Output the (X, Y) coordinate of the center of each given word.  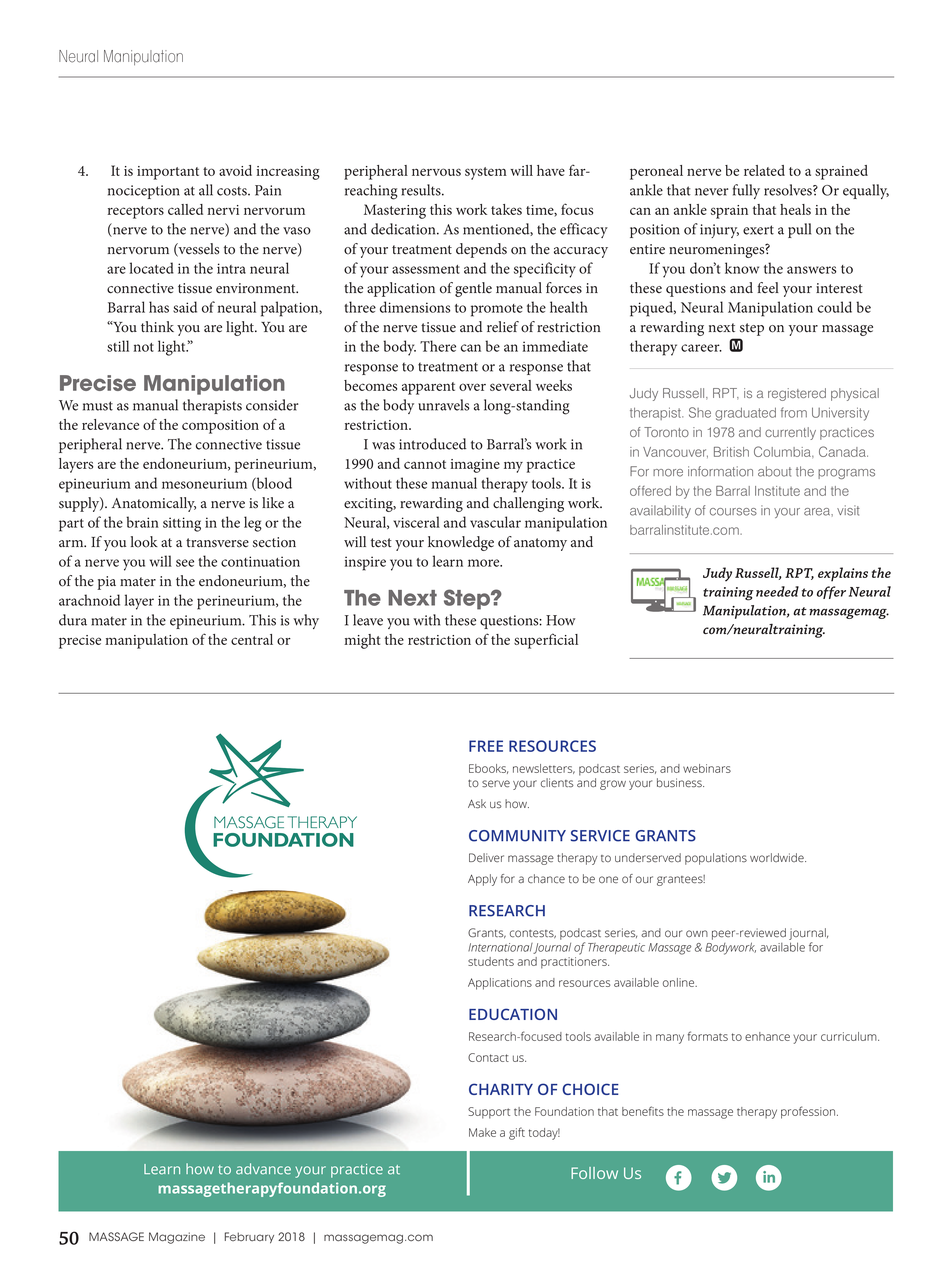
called (185, 209)
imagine (475, 466)
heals (795, 209)
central (252, 639)
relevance (110, 424)
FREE (486, 746)
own (697, 933)
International (500, 947)
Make (482, 1132)
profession (809, 1112)
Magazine (177, 1238)
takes (506, 209)
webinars (707, 768)
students (491, 961)
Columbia (783, 451)
